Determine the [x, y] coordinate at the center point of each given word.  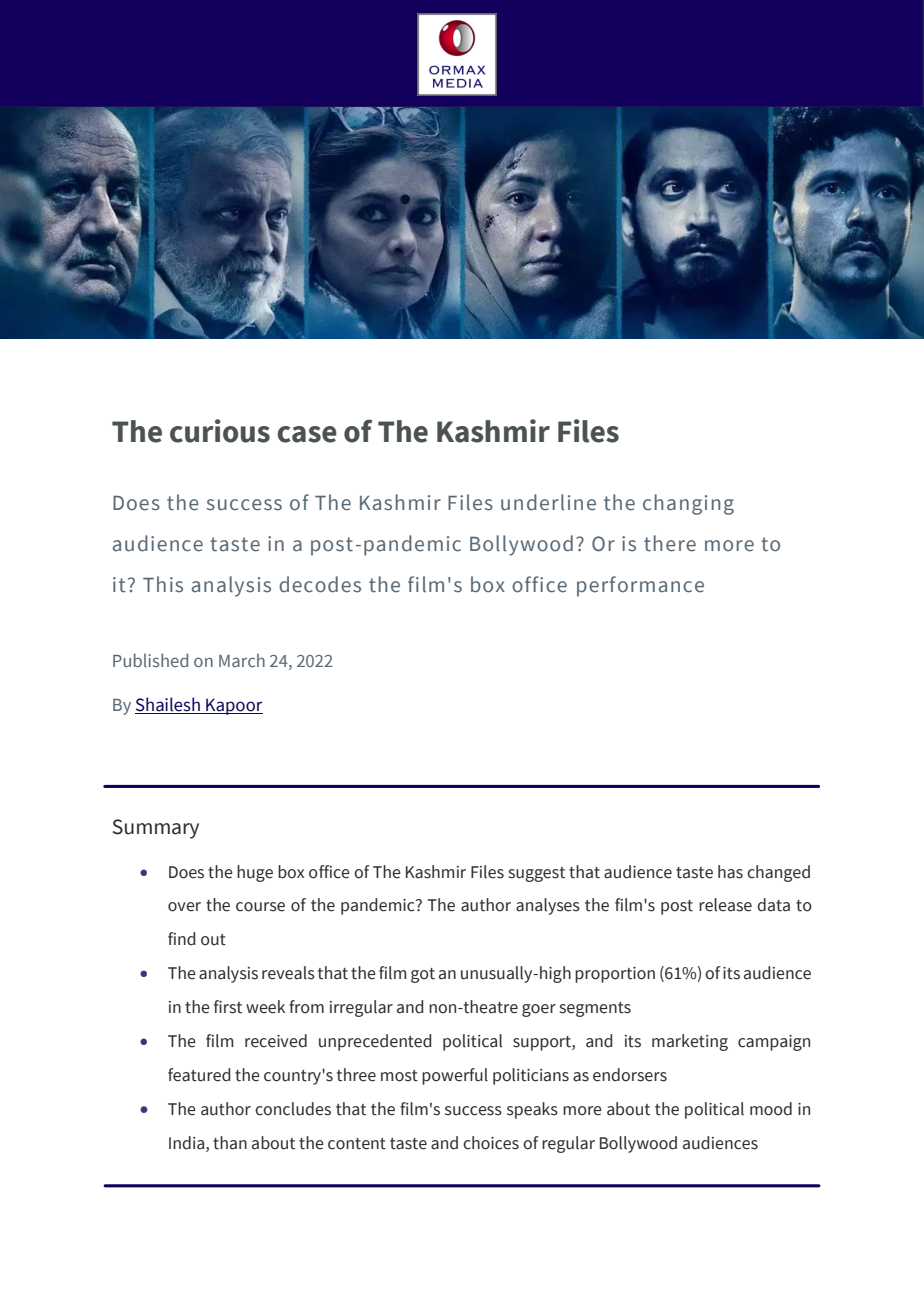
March [242, 660]
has [730, 872]
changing [688, 504]
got [423, 975]
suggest [537, 874]
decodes [320, 584]
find [181, 939]
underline [548, 502]
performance [640, 586]
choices [491, 1143]
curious [220, 431]
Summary [156, 829]
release [725, 905]
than [230, 1143]
